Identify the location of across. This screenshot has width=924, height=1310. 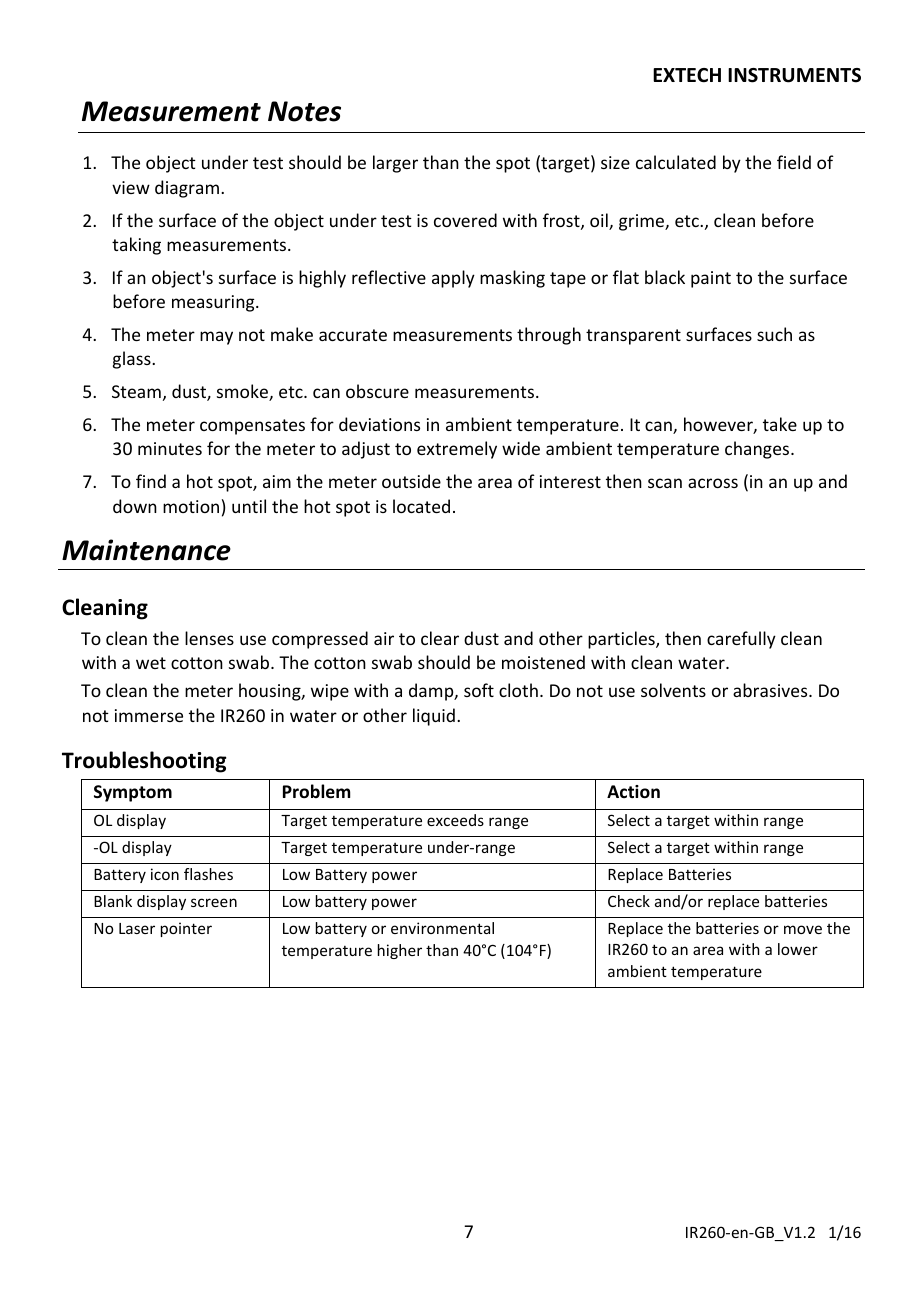
(713, 483).
